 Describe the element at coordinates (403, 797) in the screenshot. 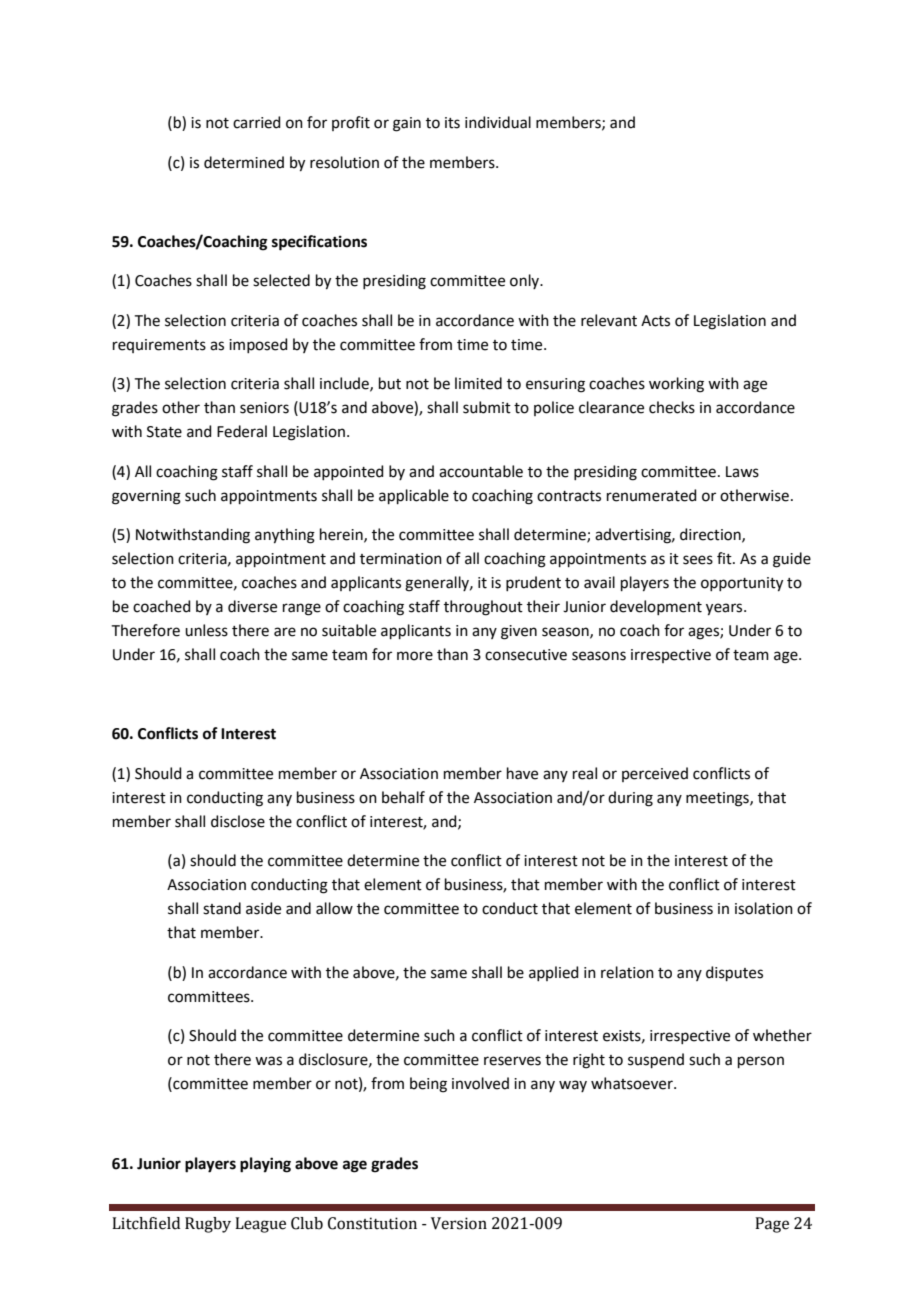

I see `behalf` at that location.
